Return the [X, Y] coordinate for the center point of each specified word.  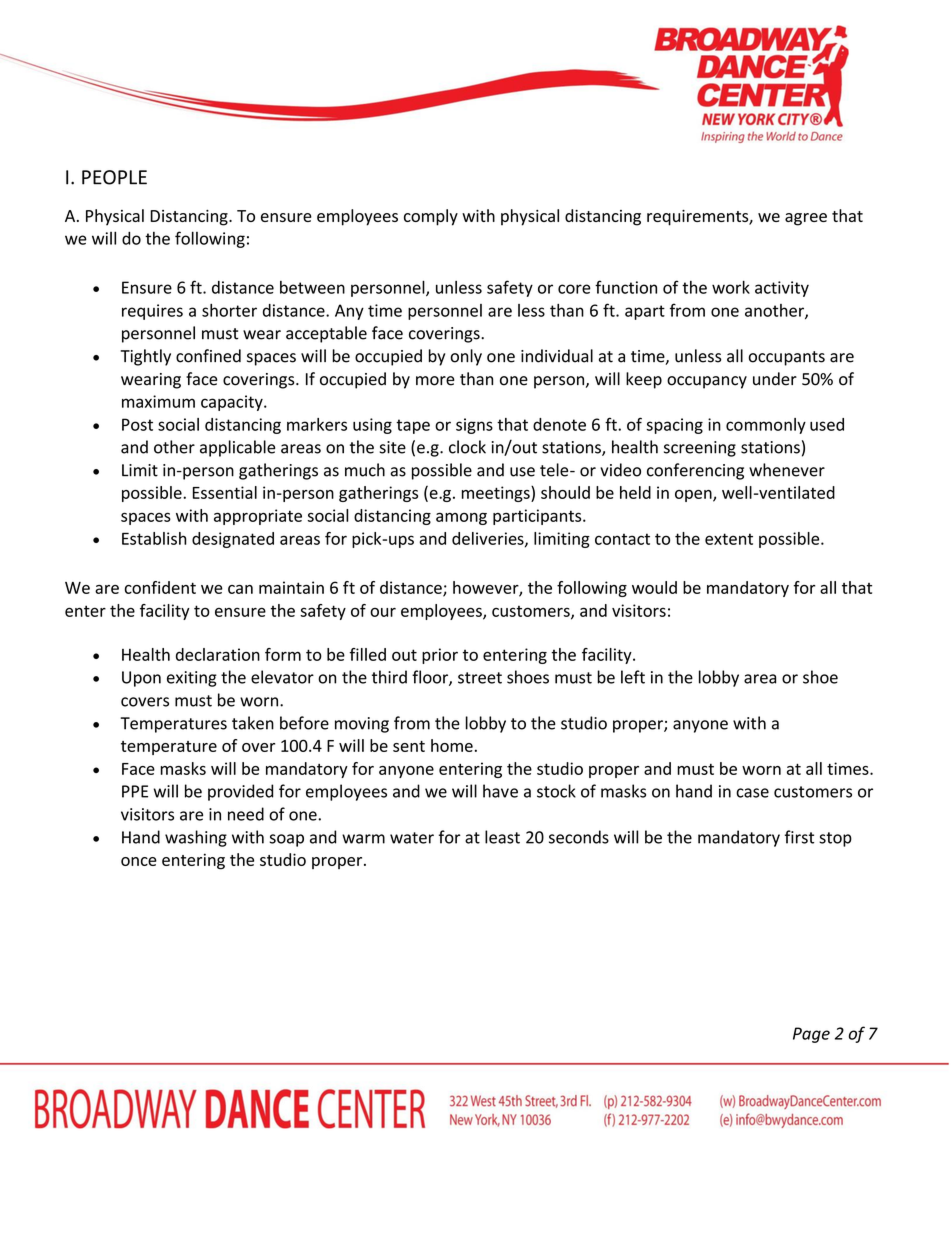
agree [806, 219]
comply [431, 217]
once [139, 861]
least [502, 837]
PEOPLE [114, 177]
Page [811, 1035]
